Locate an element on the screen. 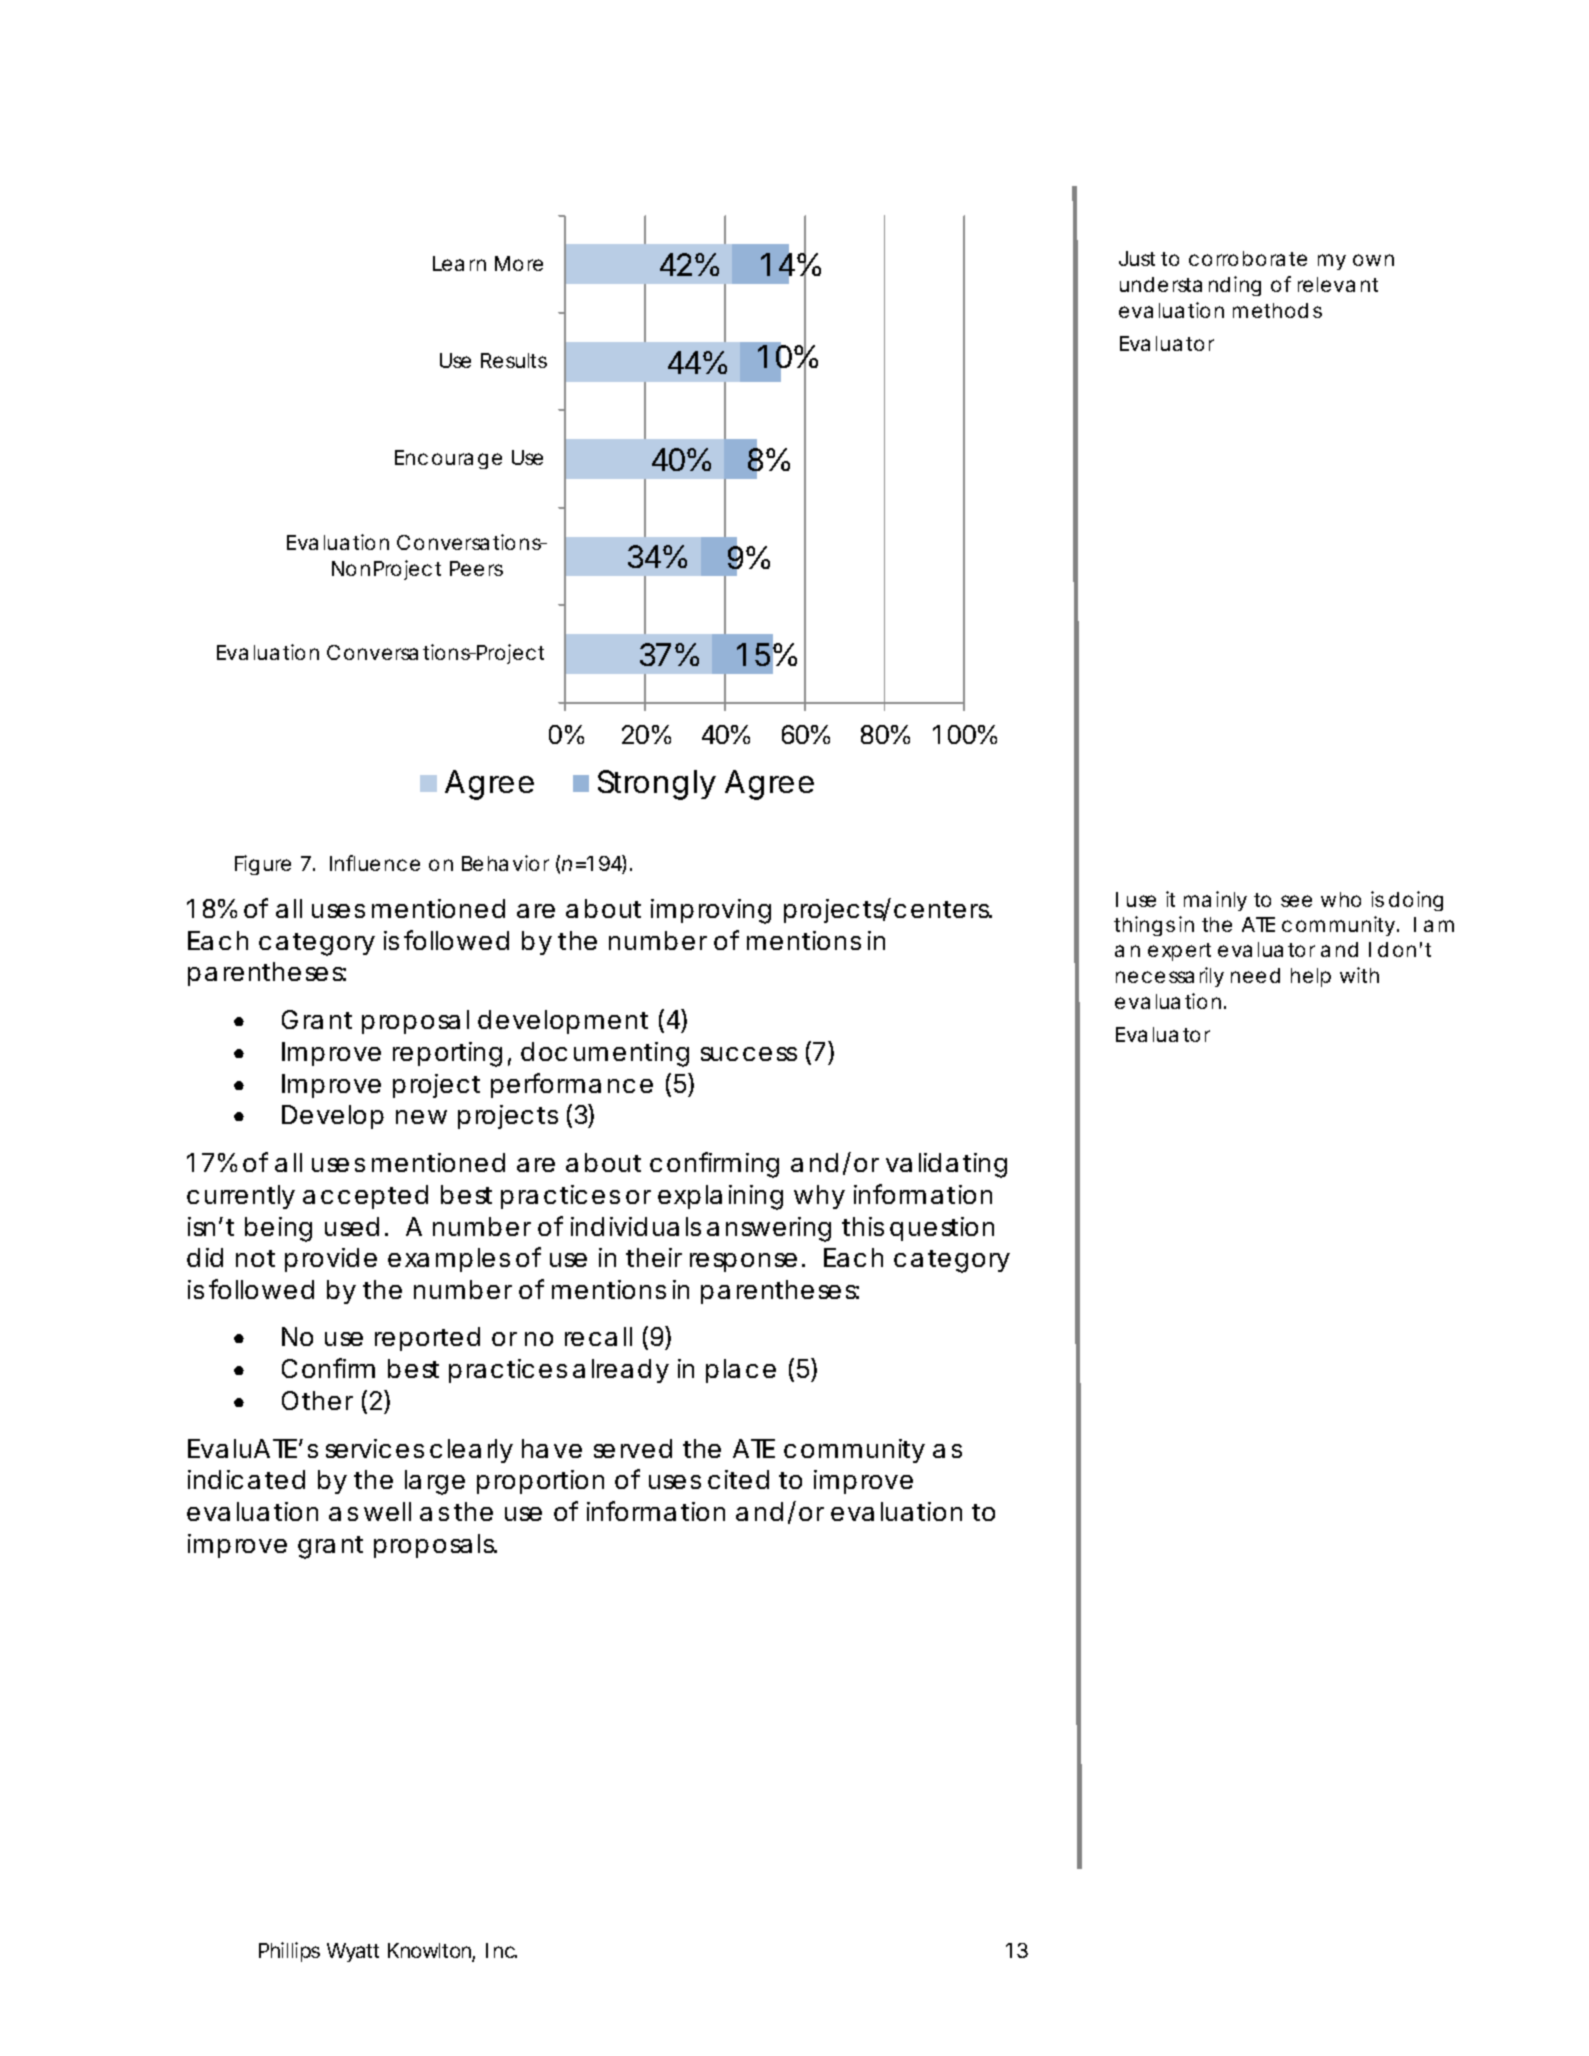 This screenshot has height=2056, width=1589. answering is located at coordinates (769, 1229).
